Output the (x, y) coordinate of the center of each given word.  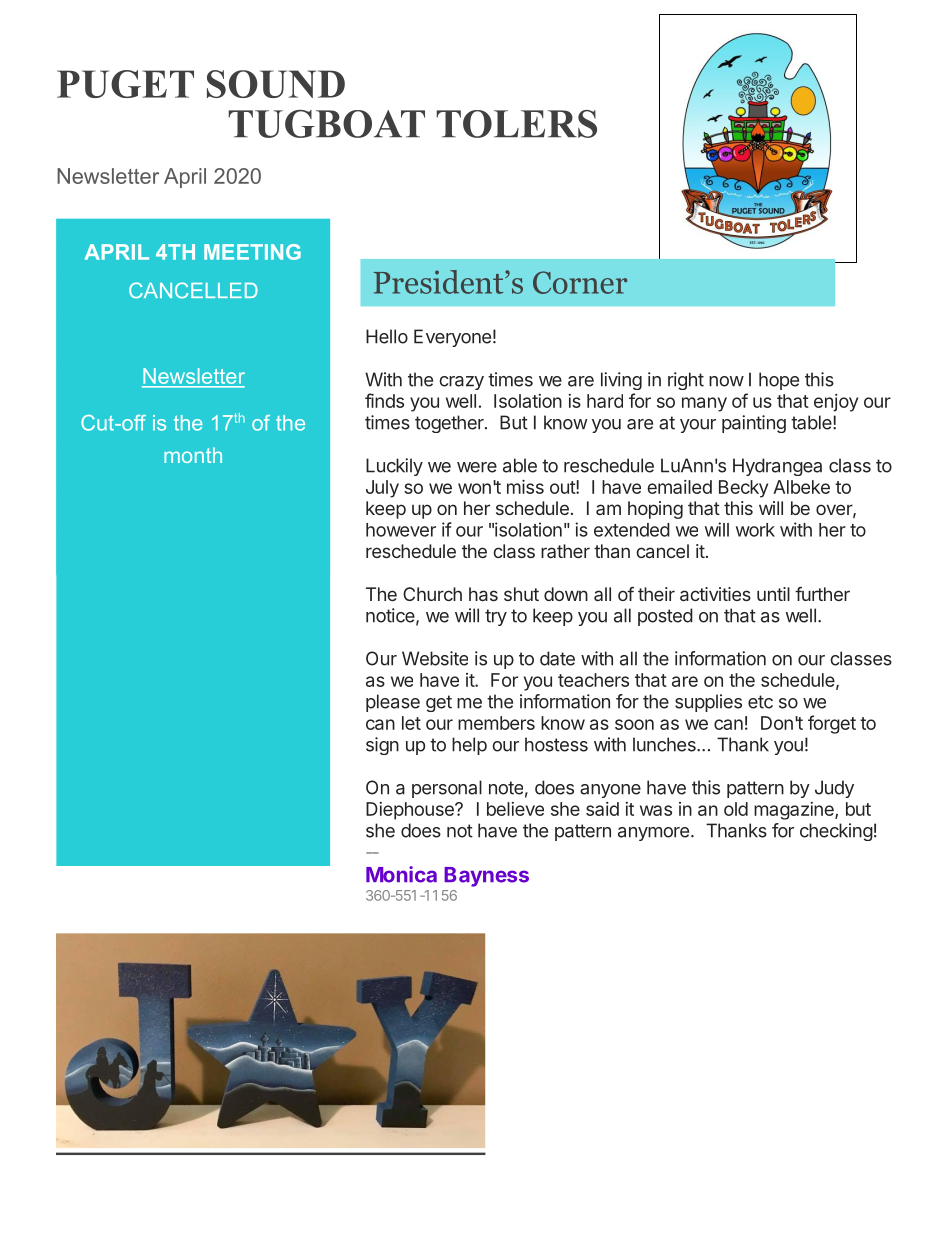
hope (779, 381)
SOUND (276, 84)
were (477, 467)
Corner (580, 282)
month (193, 455)
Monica (401, 874)
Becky (743, 489)
